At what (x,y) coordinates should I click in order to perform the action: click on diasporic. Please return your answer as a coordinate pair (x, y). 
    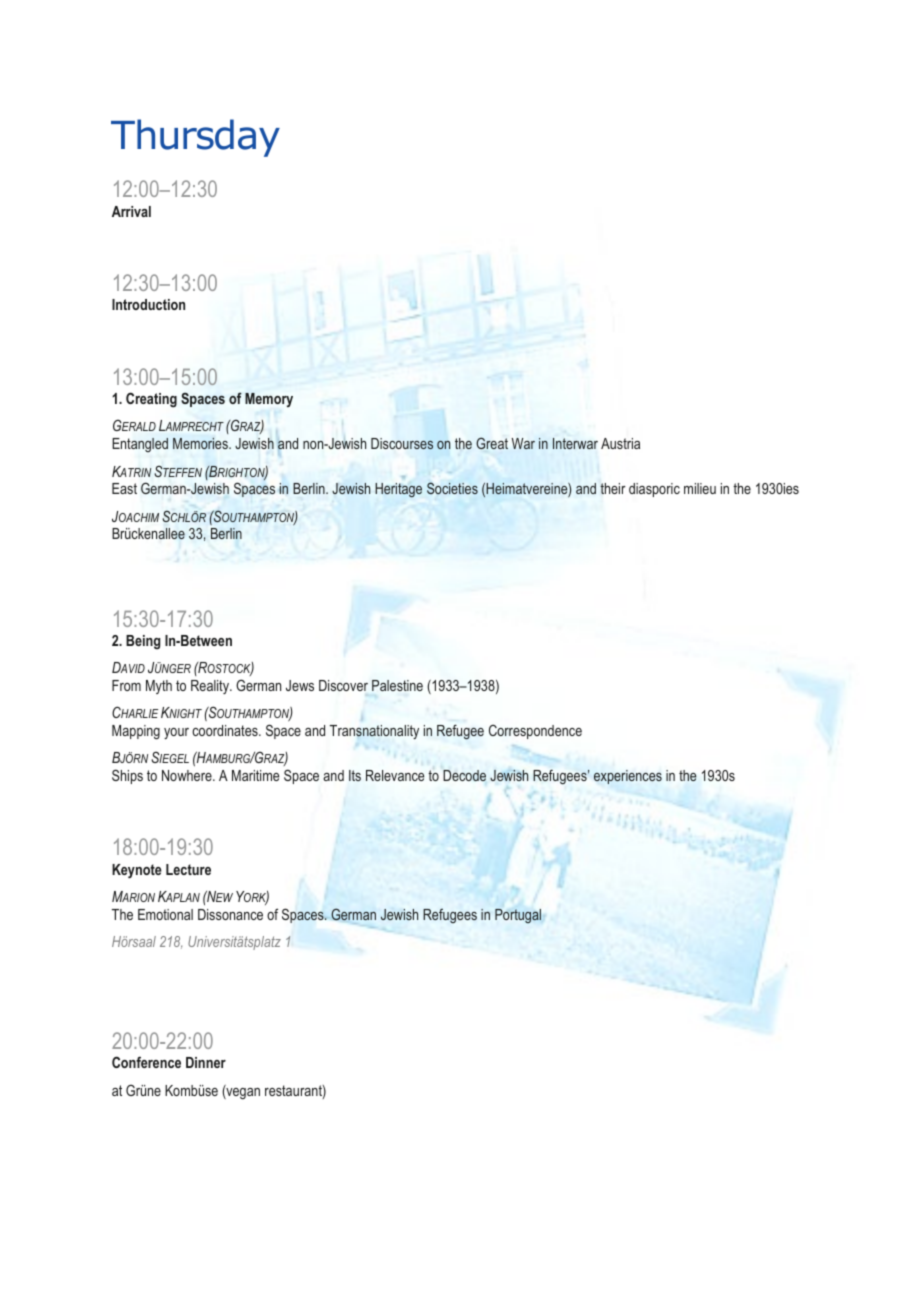
    Looking at the image, I should click on (654, 490).
